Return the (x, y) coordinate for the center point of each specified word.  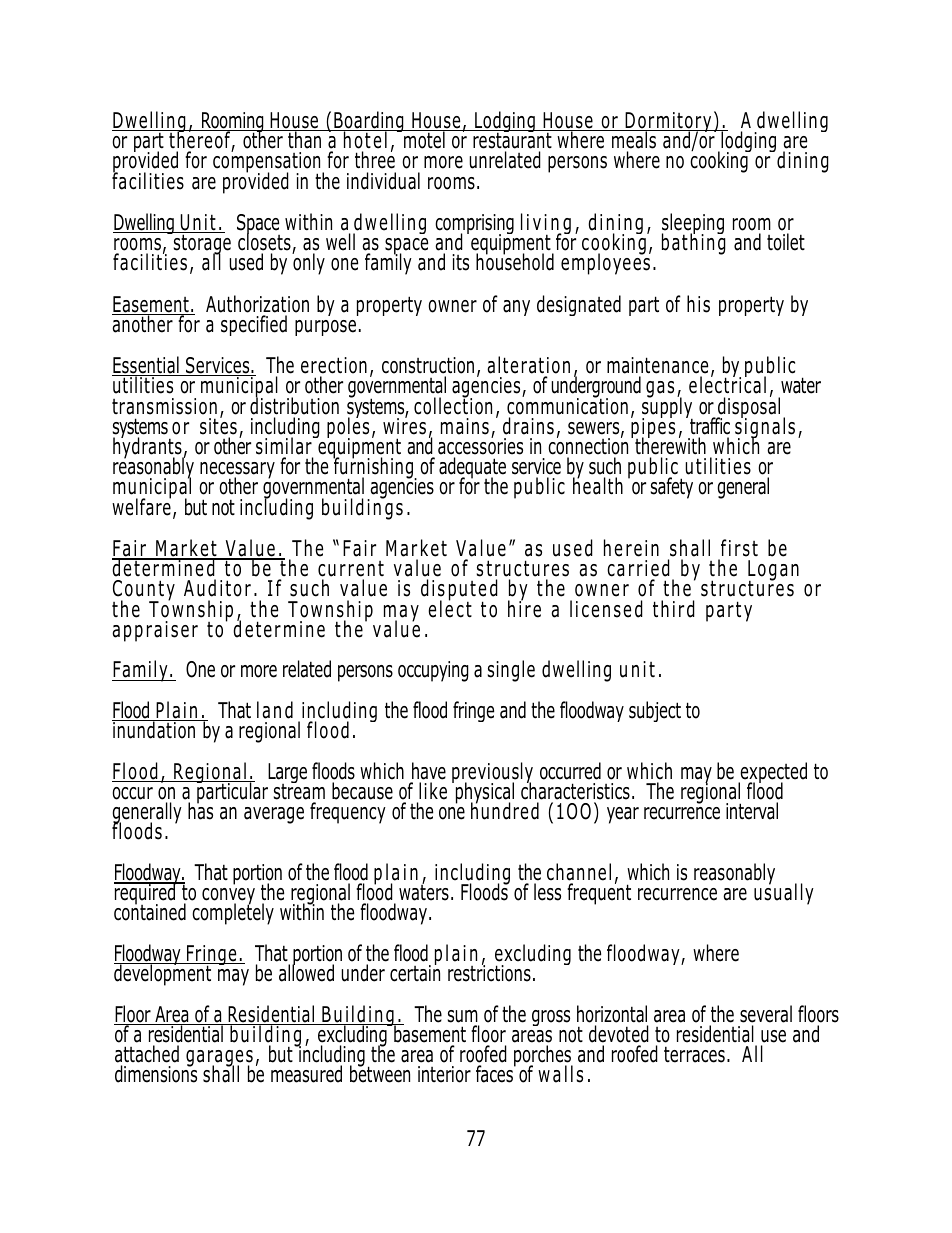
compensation (268, 162)
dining (802, 161)
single (511, 671)
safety (672, 488)
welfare (141, 506)
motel (424, 139)
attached (147, 1054)
